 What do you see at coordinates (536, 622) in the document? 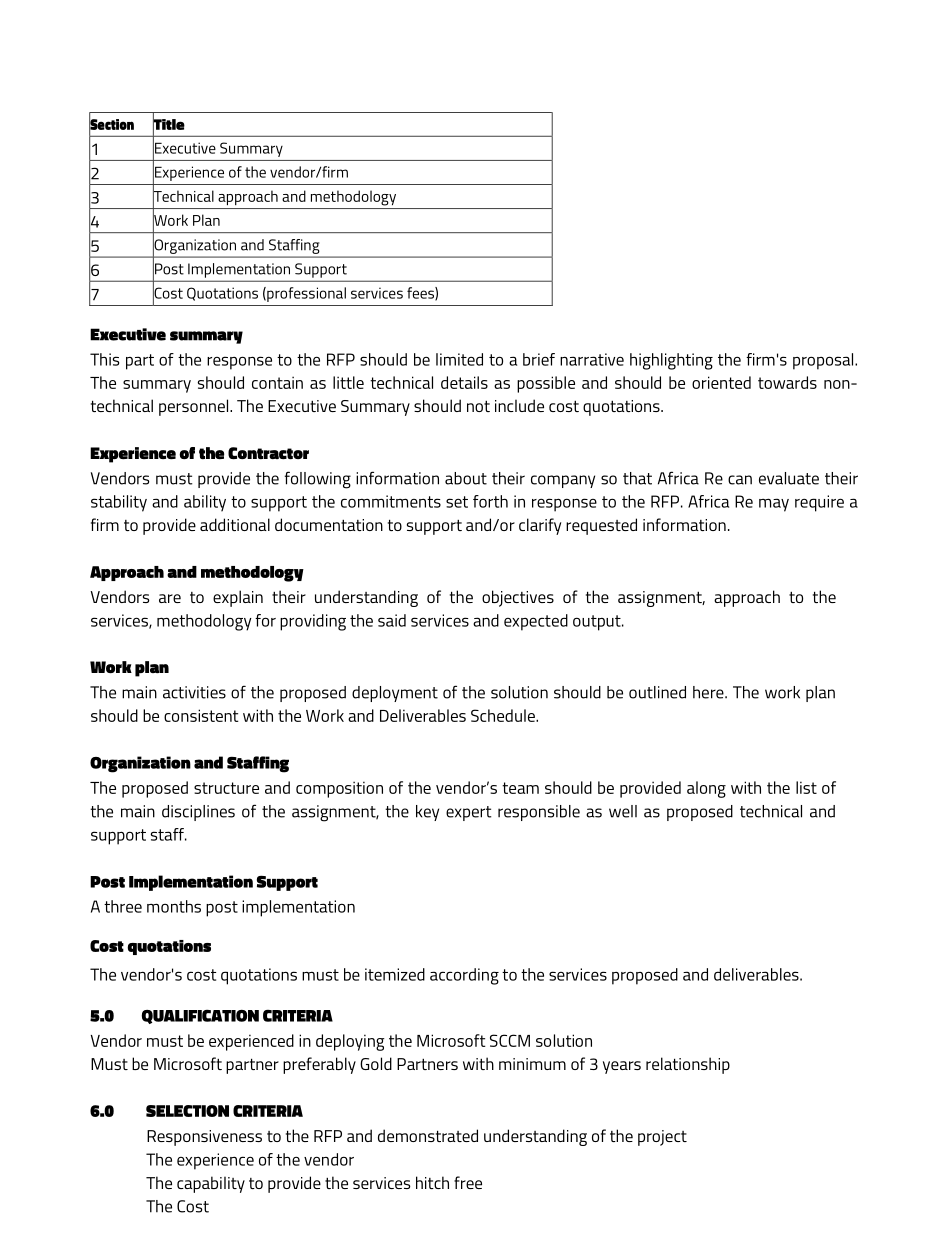
I see `expected` at bounding box center [536, 622].
